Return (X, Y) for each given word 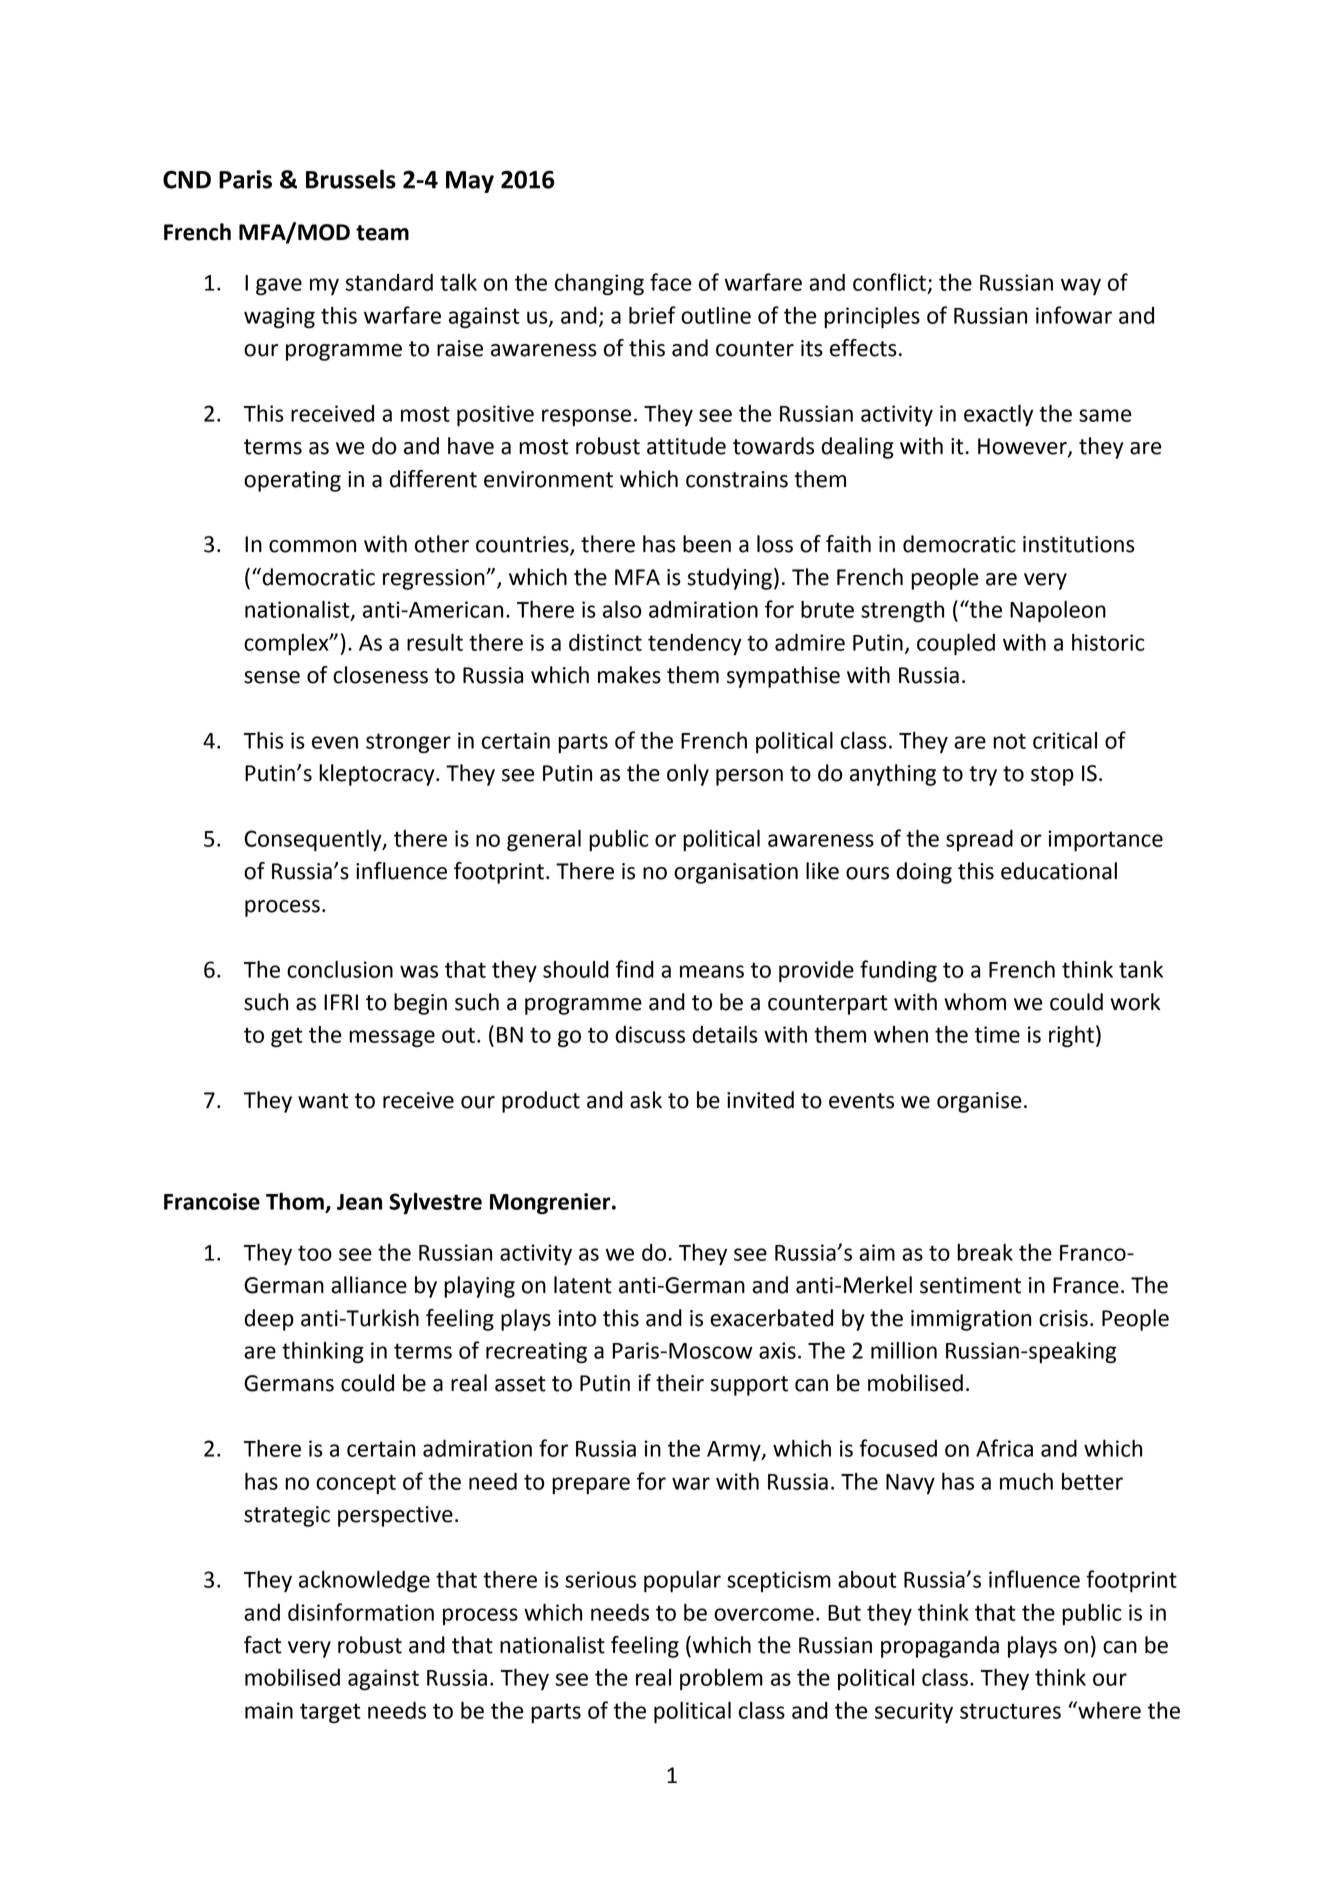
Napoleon (1058, 612)
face (671, 282)
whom (975, 1002)
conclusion (340, 969)
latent (583, 1285)
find (635, 969)
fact (263, 1645)
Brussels (351, 179)
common (312, 546)
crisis (1063, 1318)
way (1081, 286)
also (622, 609)
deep (269, 1320)
